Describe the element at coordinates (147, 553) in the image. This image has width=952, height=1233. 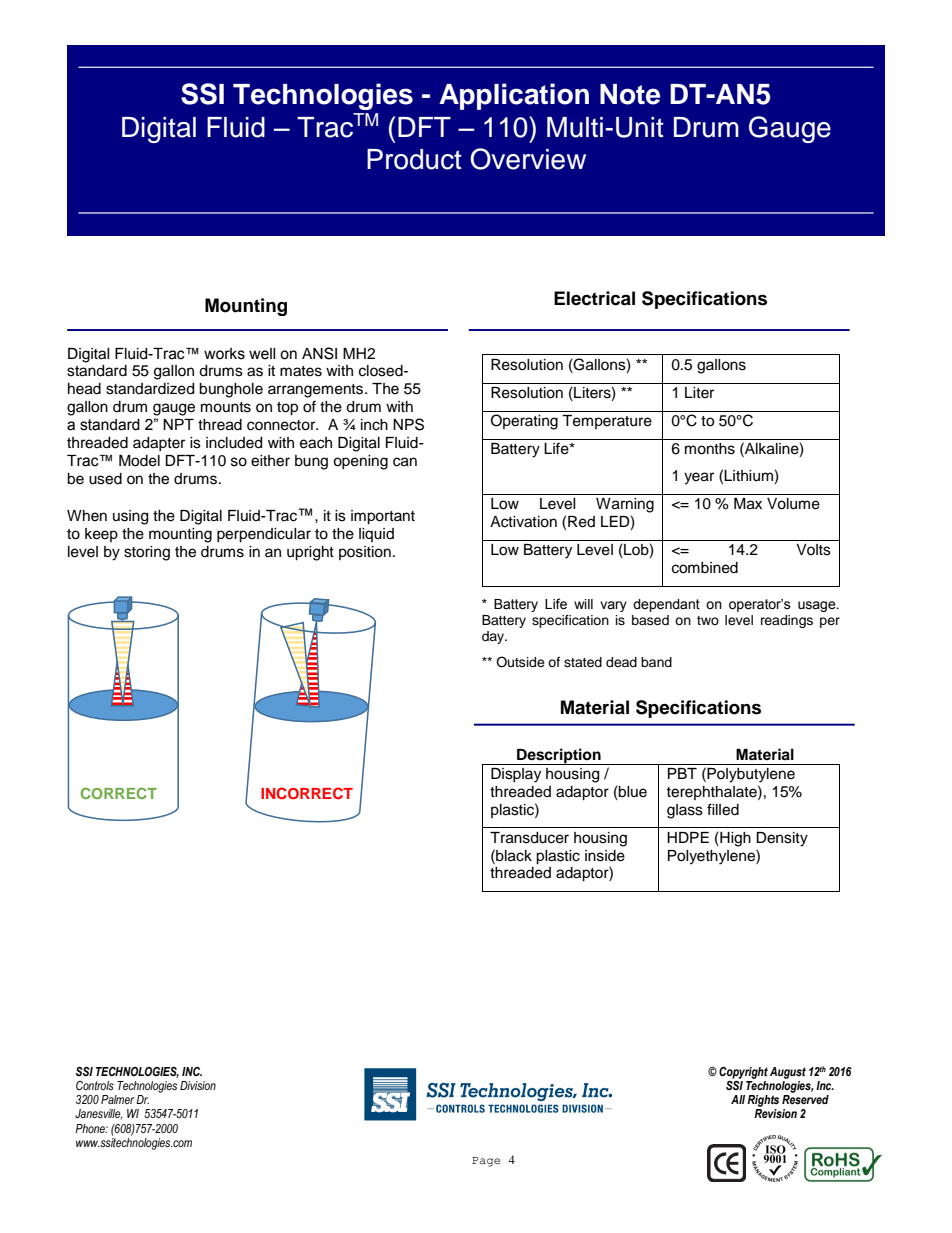
I see `storing` at that location.
